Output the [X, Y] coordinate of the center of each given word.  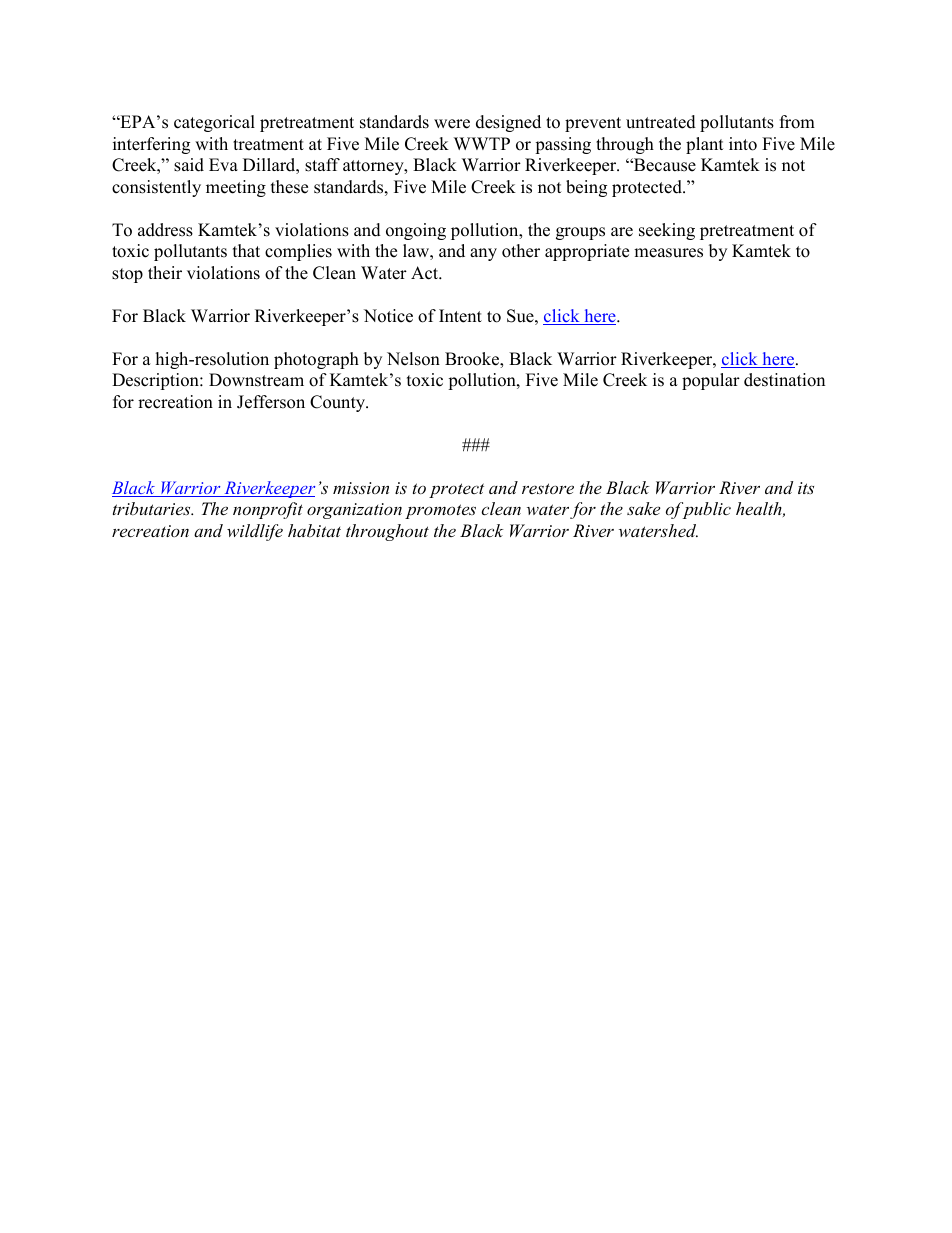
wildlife [255, 532]
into [743, 144]
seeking [667, 231]
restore [548, 488]
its [806, 488]
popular [711, 381]
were [452, 124]
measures [668, 253]
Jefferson [271, 402]
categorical [214, 123]
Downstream [256, 380]
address [165, 230]
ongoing [416, 231]
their [165, 273]
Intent [460, 316]
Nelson [413, 359]
